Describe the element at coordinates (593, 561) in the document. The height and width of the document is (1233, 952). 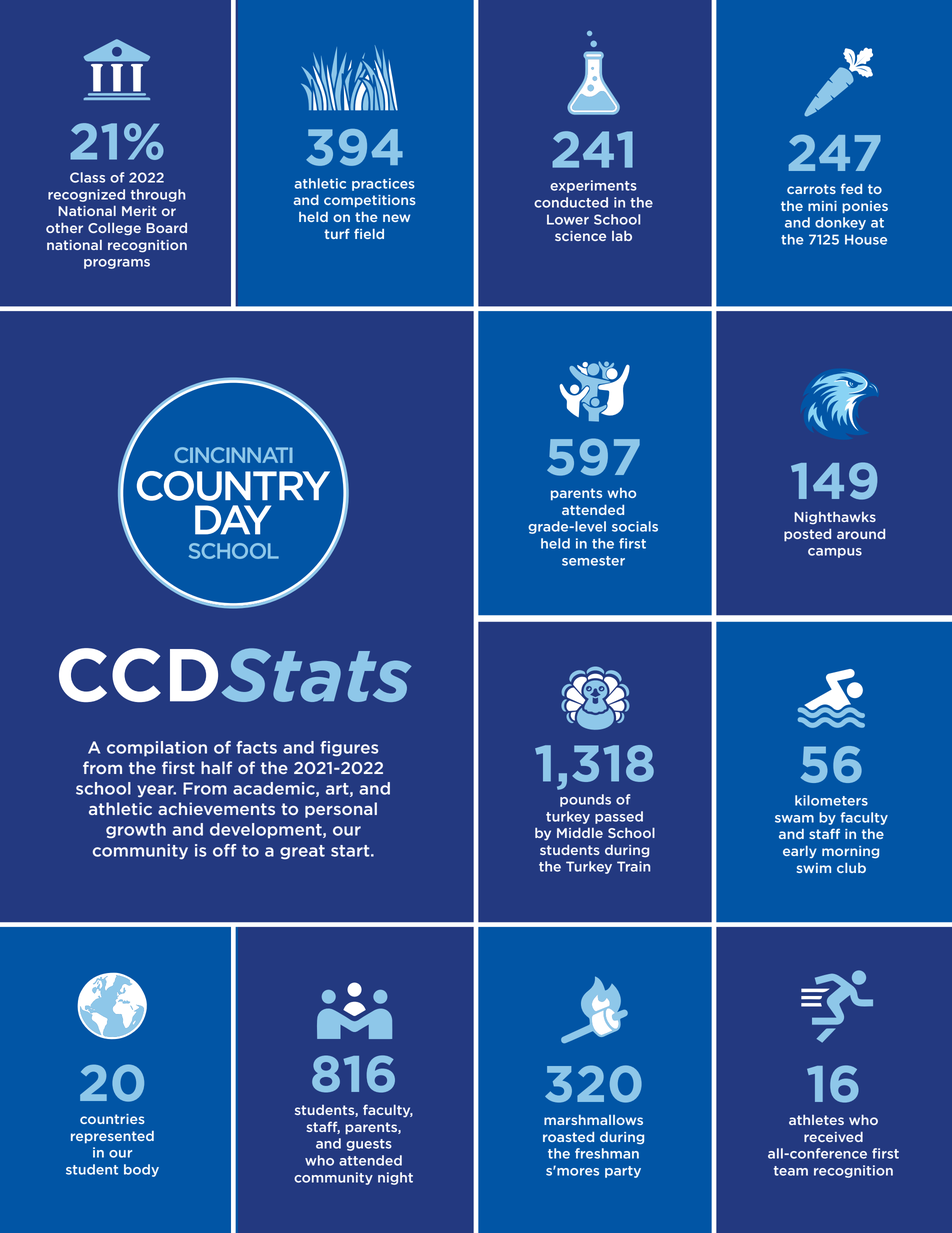
I see `semester` at that location.
